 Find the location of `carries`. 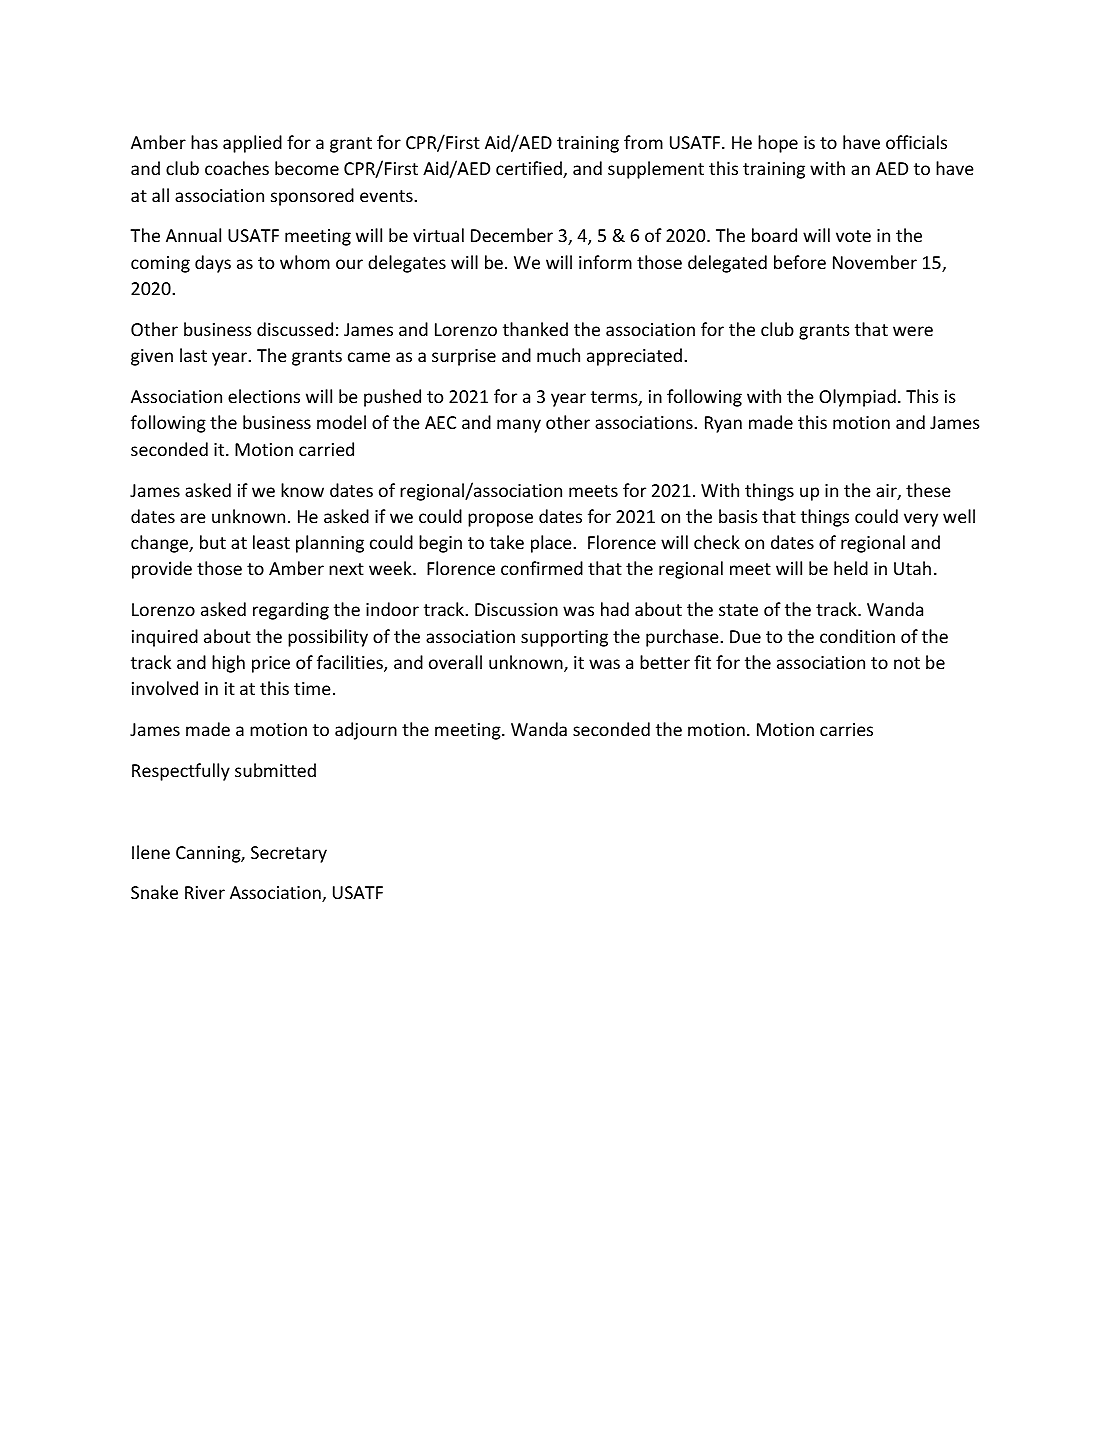

carries is located at coordinates (846, 729).
